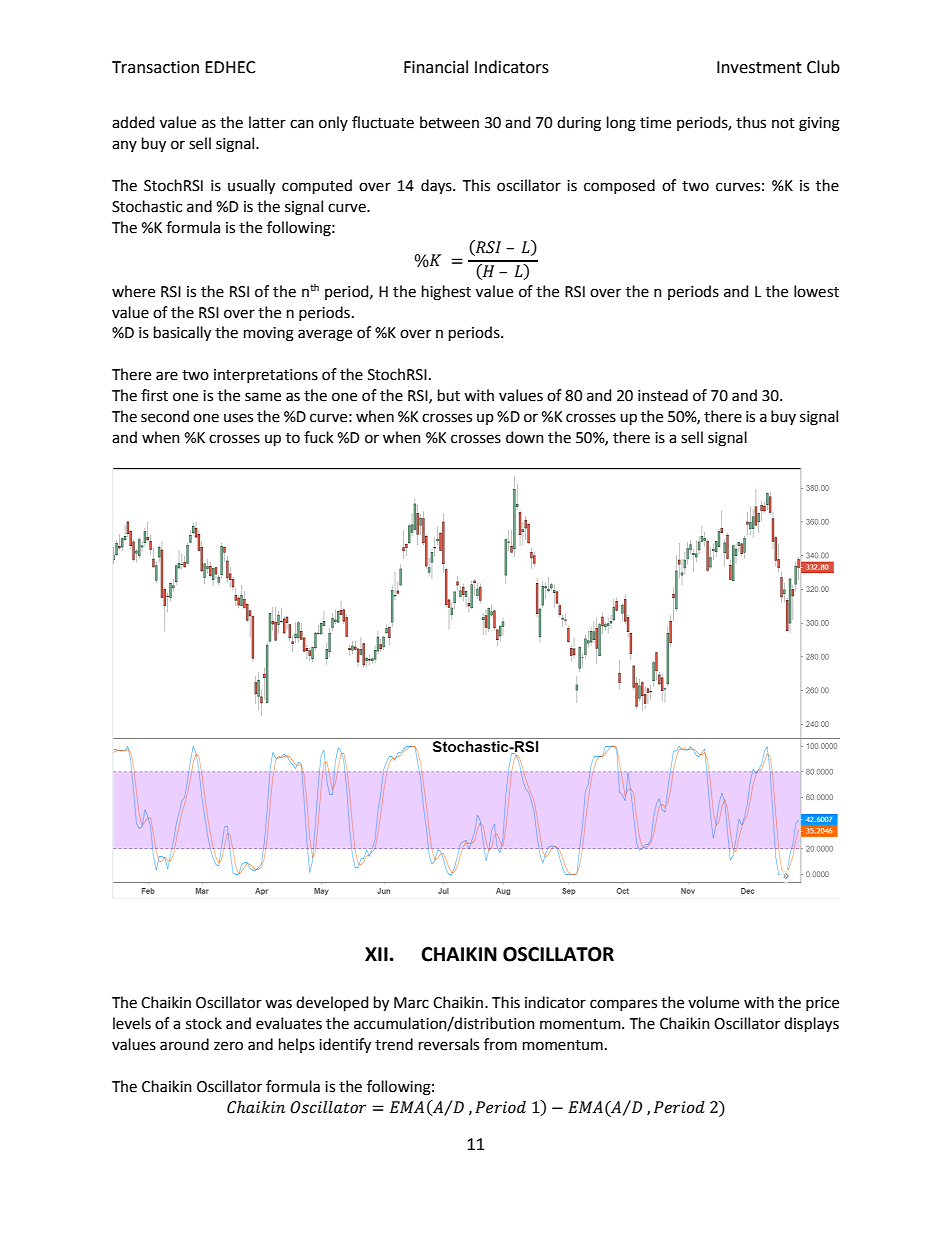  Describe the element at coordinates (713, 1002) in the document. I see `volume` at that location.
